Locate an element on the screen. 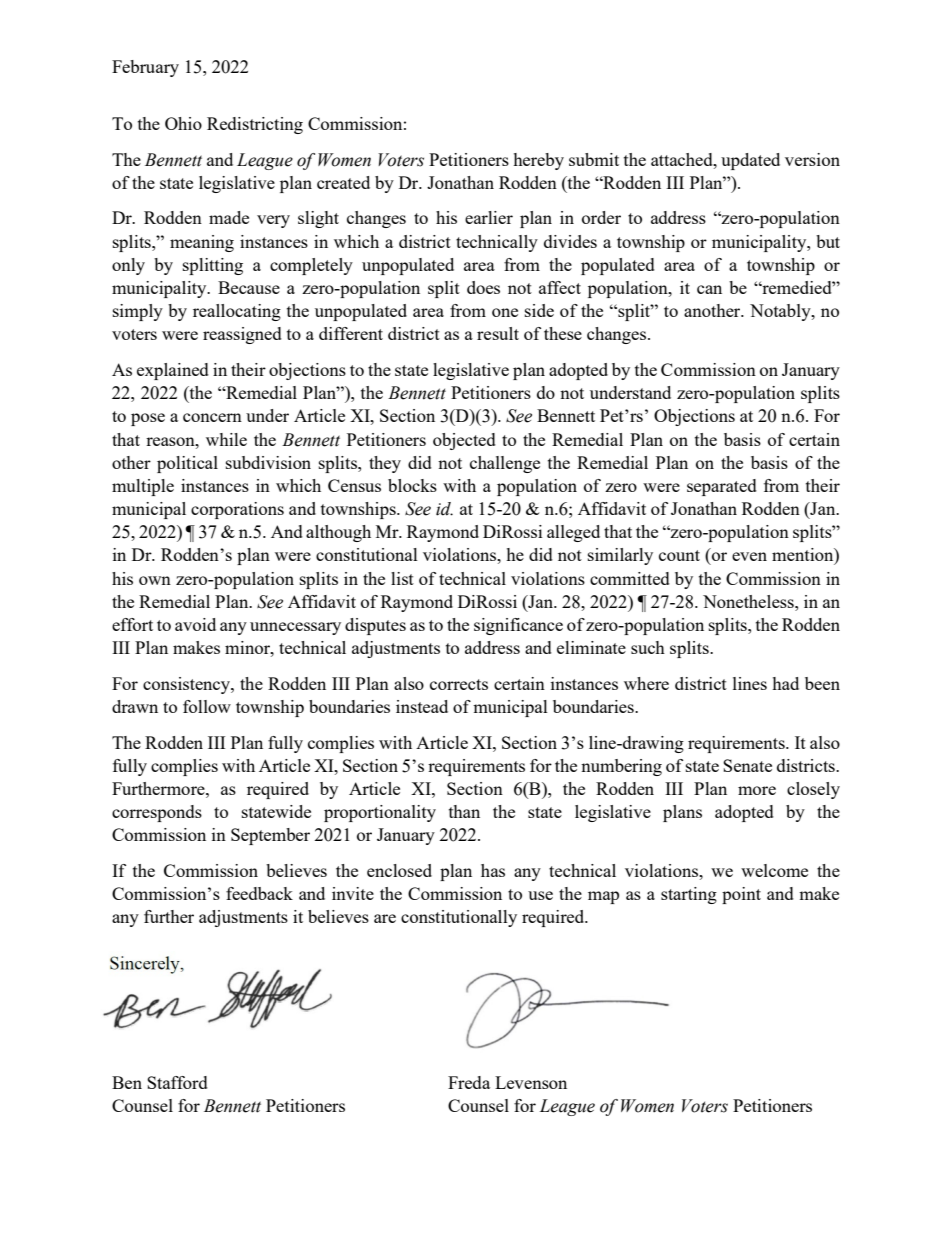 The image size is (952, 1233). map is located at coordinates (603, 897).
